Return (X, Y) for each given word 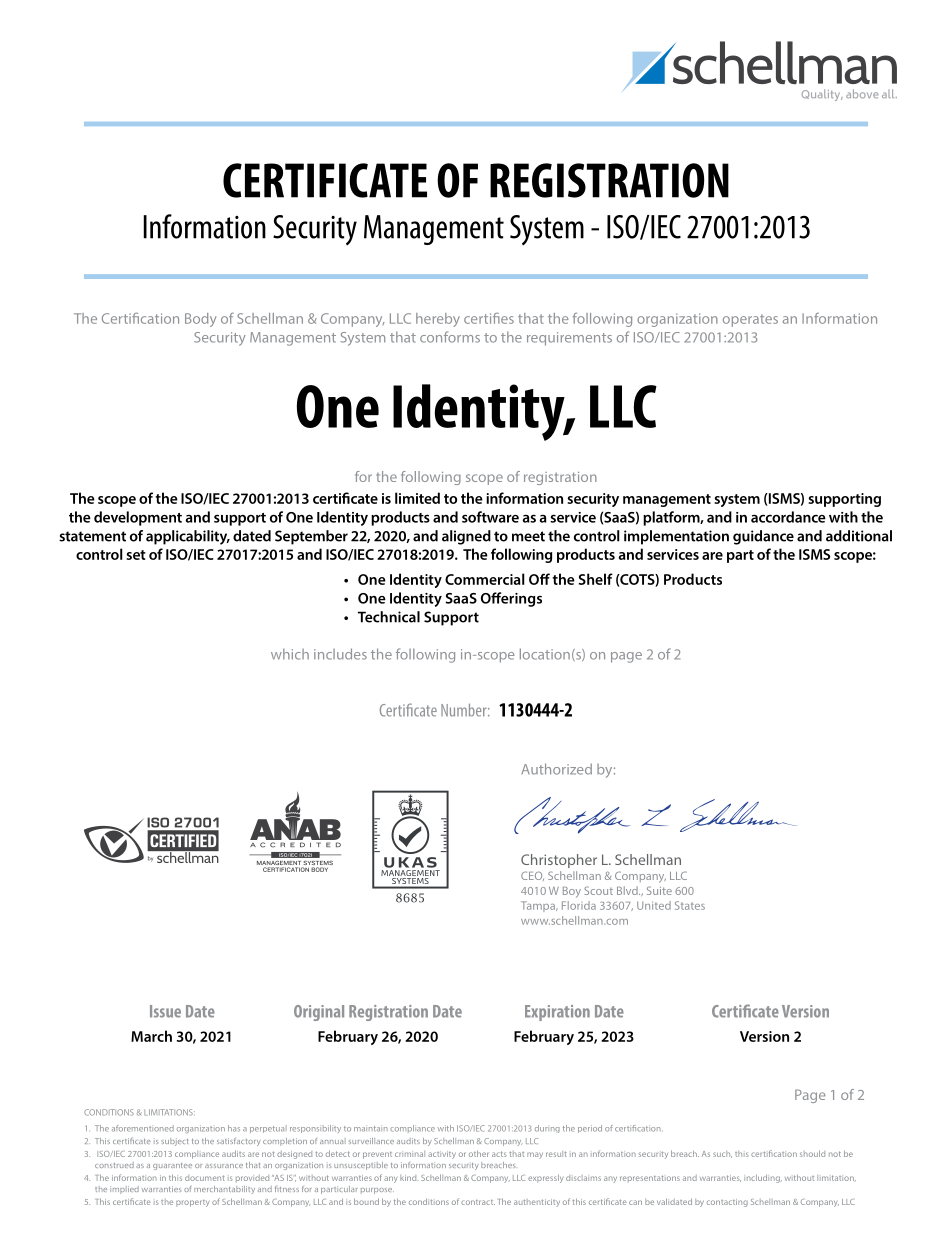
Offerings (511, 599)
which (290, 654)
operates (750, 320)
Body (200, 320)
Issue (165, 1011)
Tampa (539, 906)
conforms (450, 337)
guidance (763, 537)
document (205, 1178)
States (690, 905)
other (479, 1153)
